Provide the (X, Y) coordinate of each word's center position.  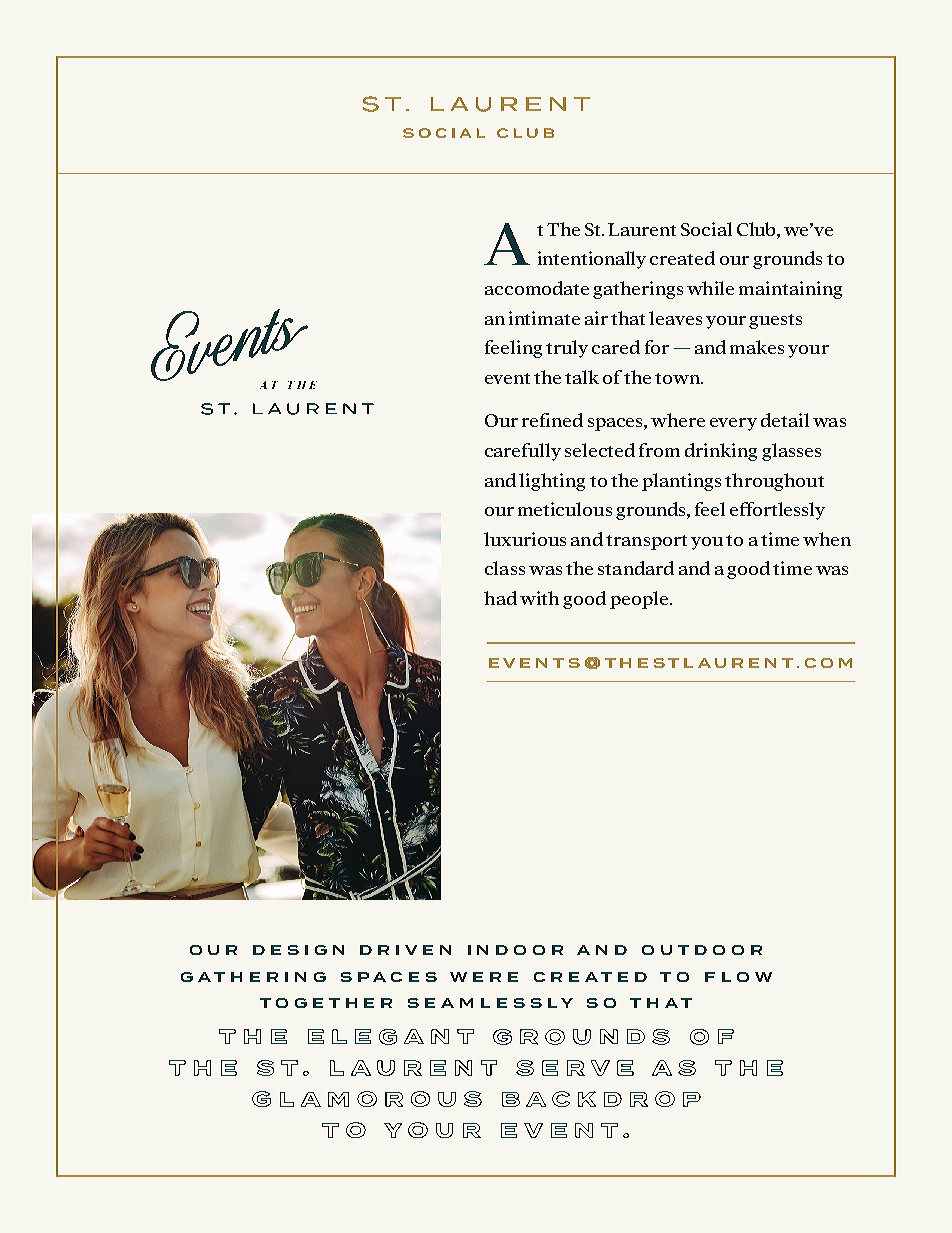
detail (785, 420)
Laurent (642, 229)
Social (706, 229)
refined (552, 420)
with (539, 598)
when (827, 539)
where (678, 420)
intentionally (592, 260)
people (640, 600)
